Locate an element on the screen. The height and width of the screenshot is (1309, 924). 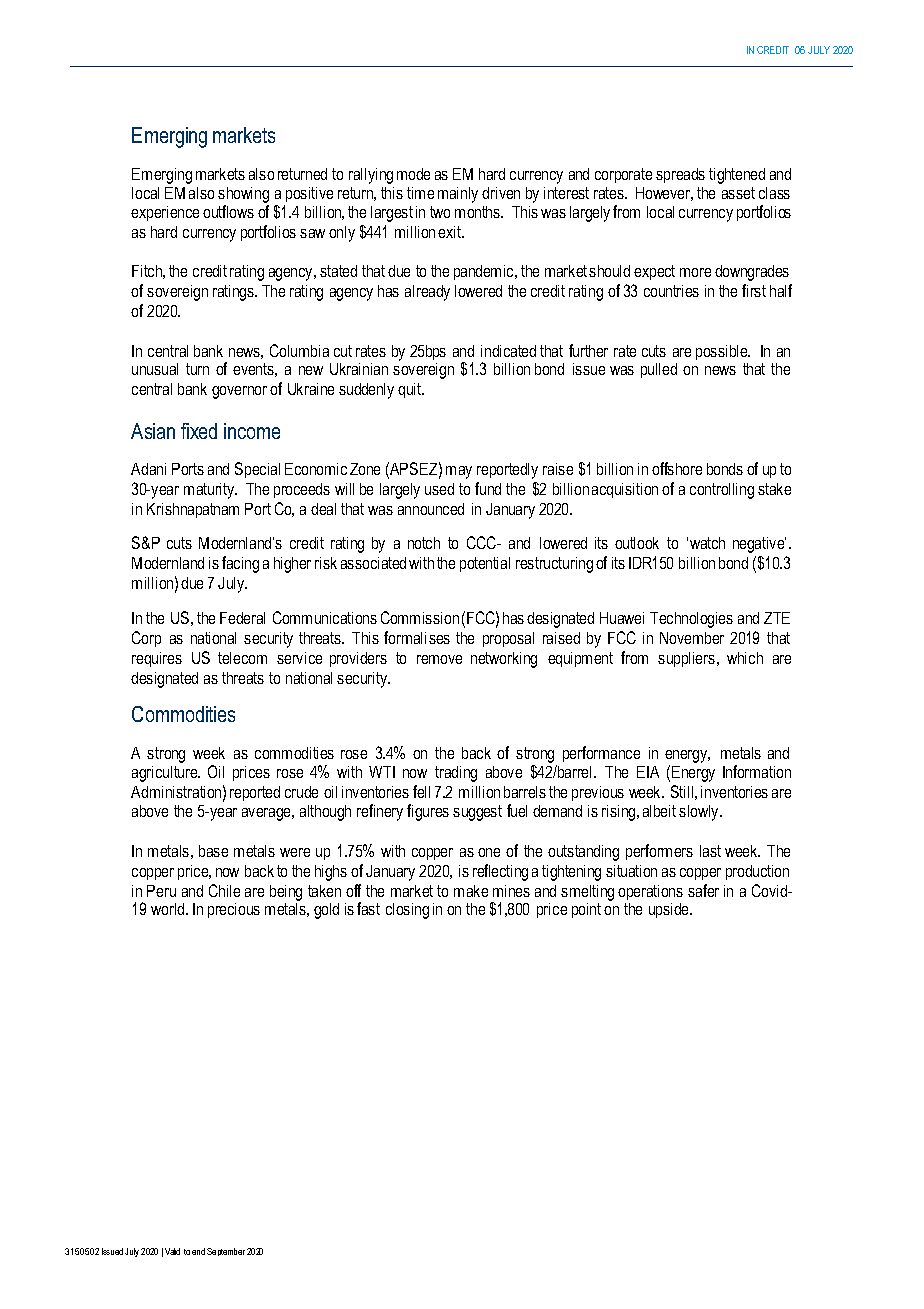
September is located at coordinates (226, 1252).
